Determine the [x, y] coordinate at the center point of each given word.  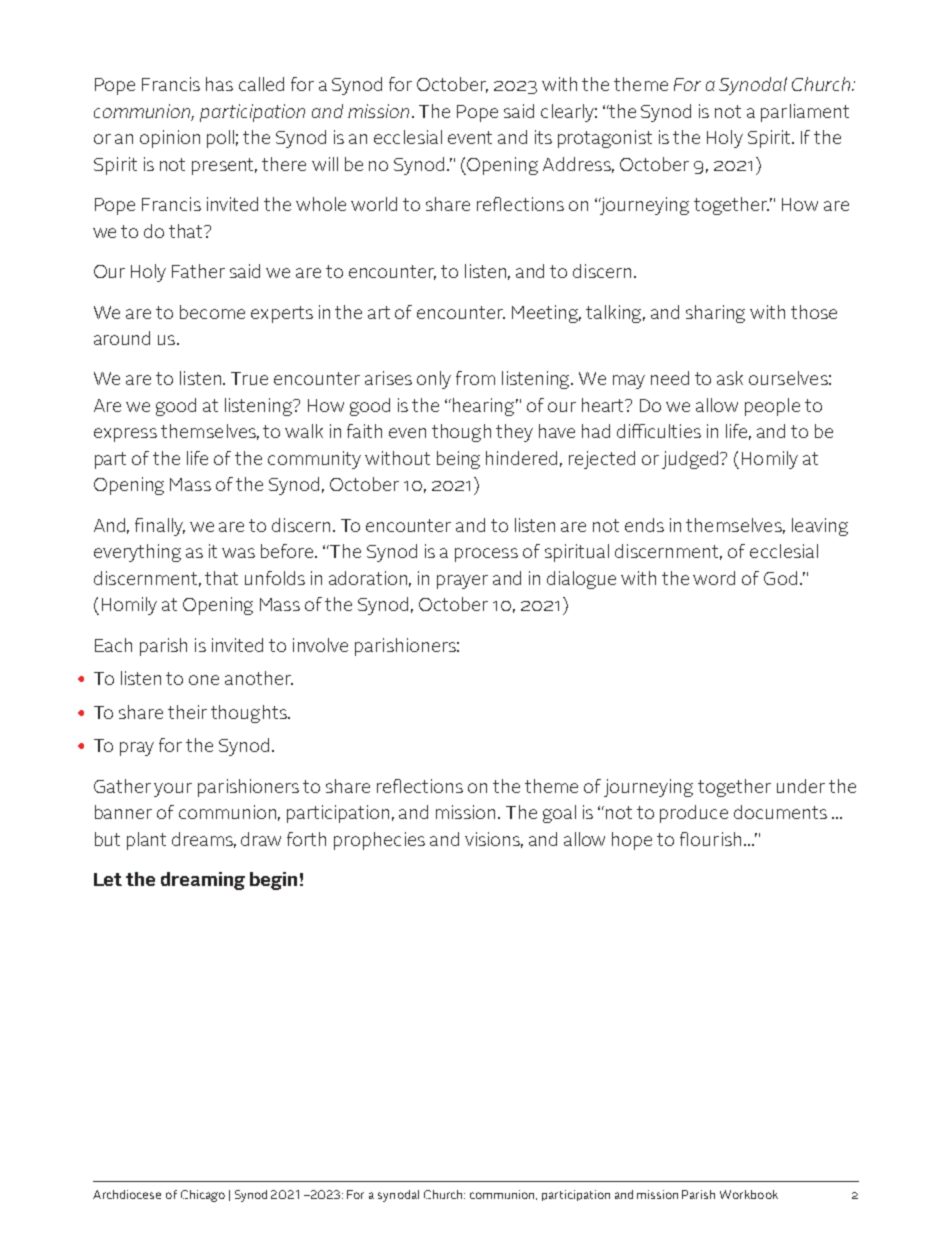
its [543, 137]
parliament [805, 113]
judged [691, 460]
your [173, 790]
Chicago [203, 1196]
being [458, 460]
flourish [710, 839]
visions [494, 840]
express [125, 435]
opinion [170, 139]
